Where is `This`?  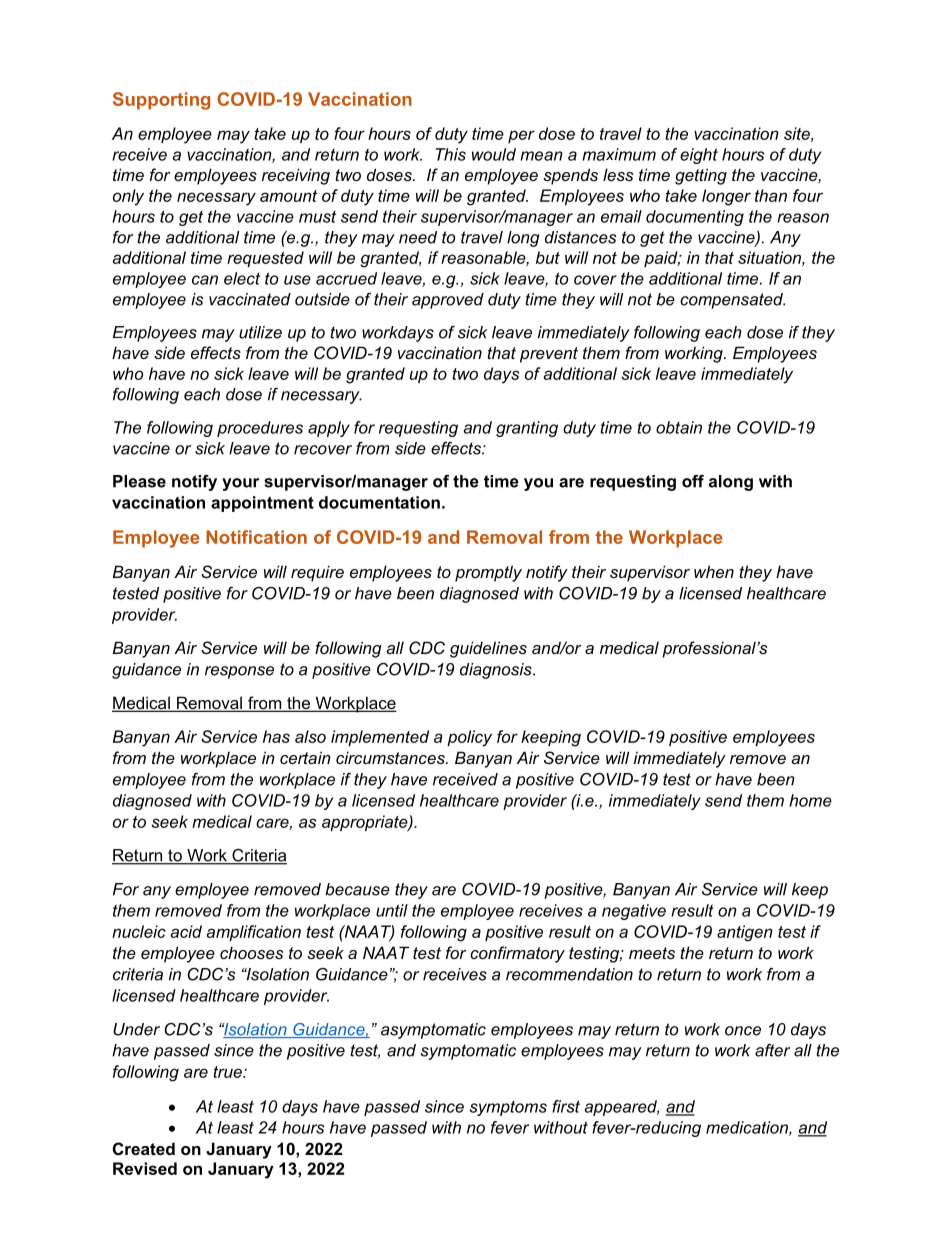
This is located at coordinates (450, 154).
